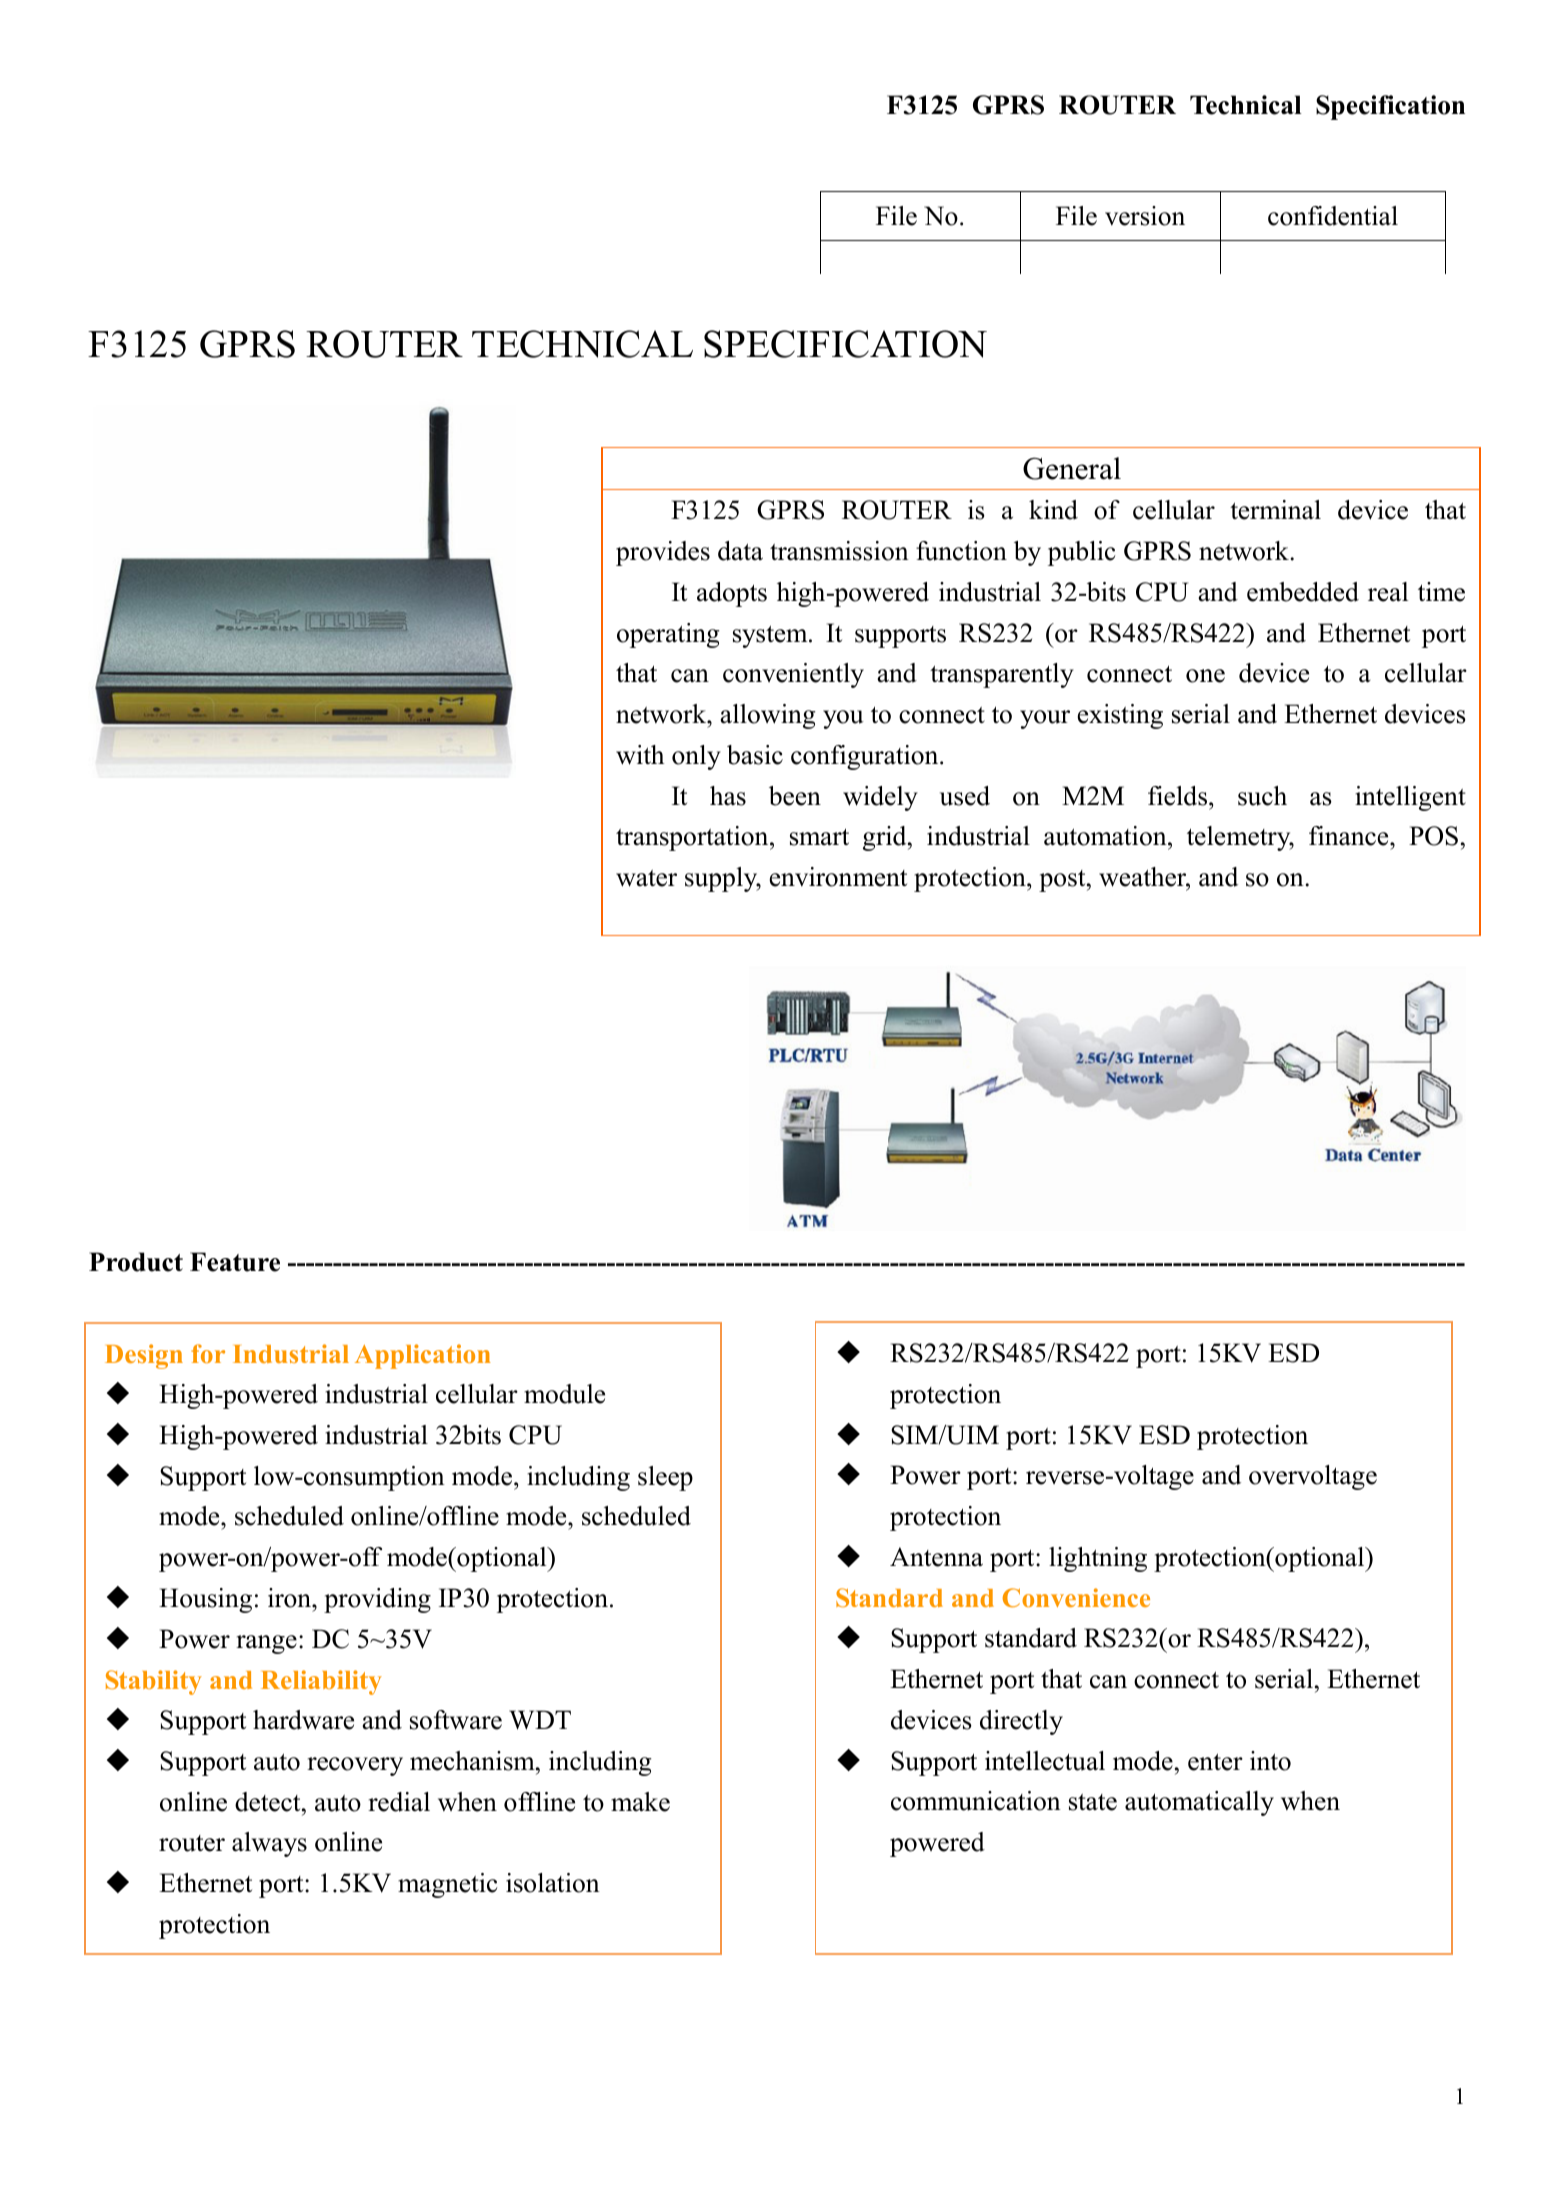 Image resolution: width=1554 pixels, height=2199 pixels. I want to click on provides, so click(663, 553).
